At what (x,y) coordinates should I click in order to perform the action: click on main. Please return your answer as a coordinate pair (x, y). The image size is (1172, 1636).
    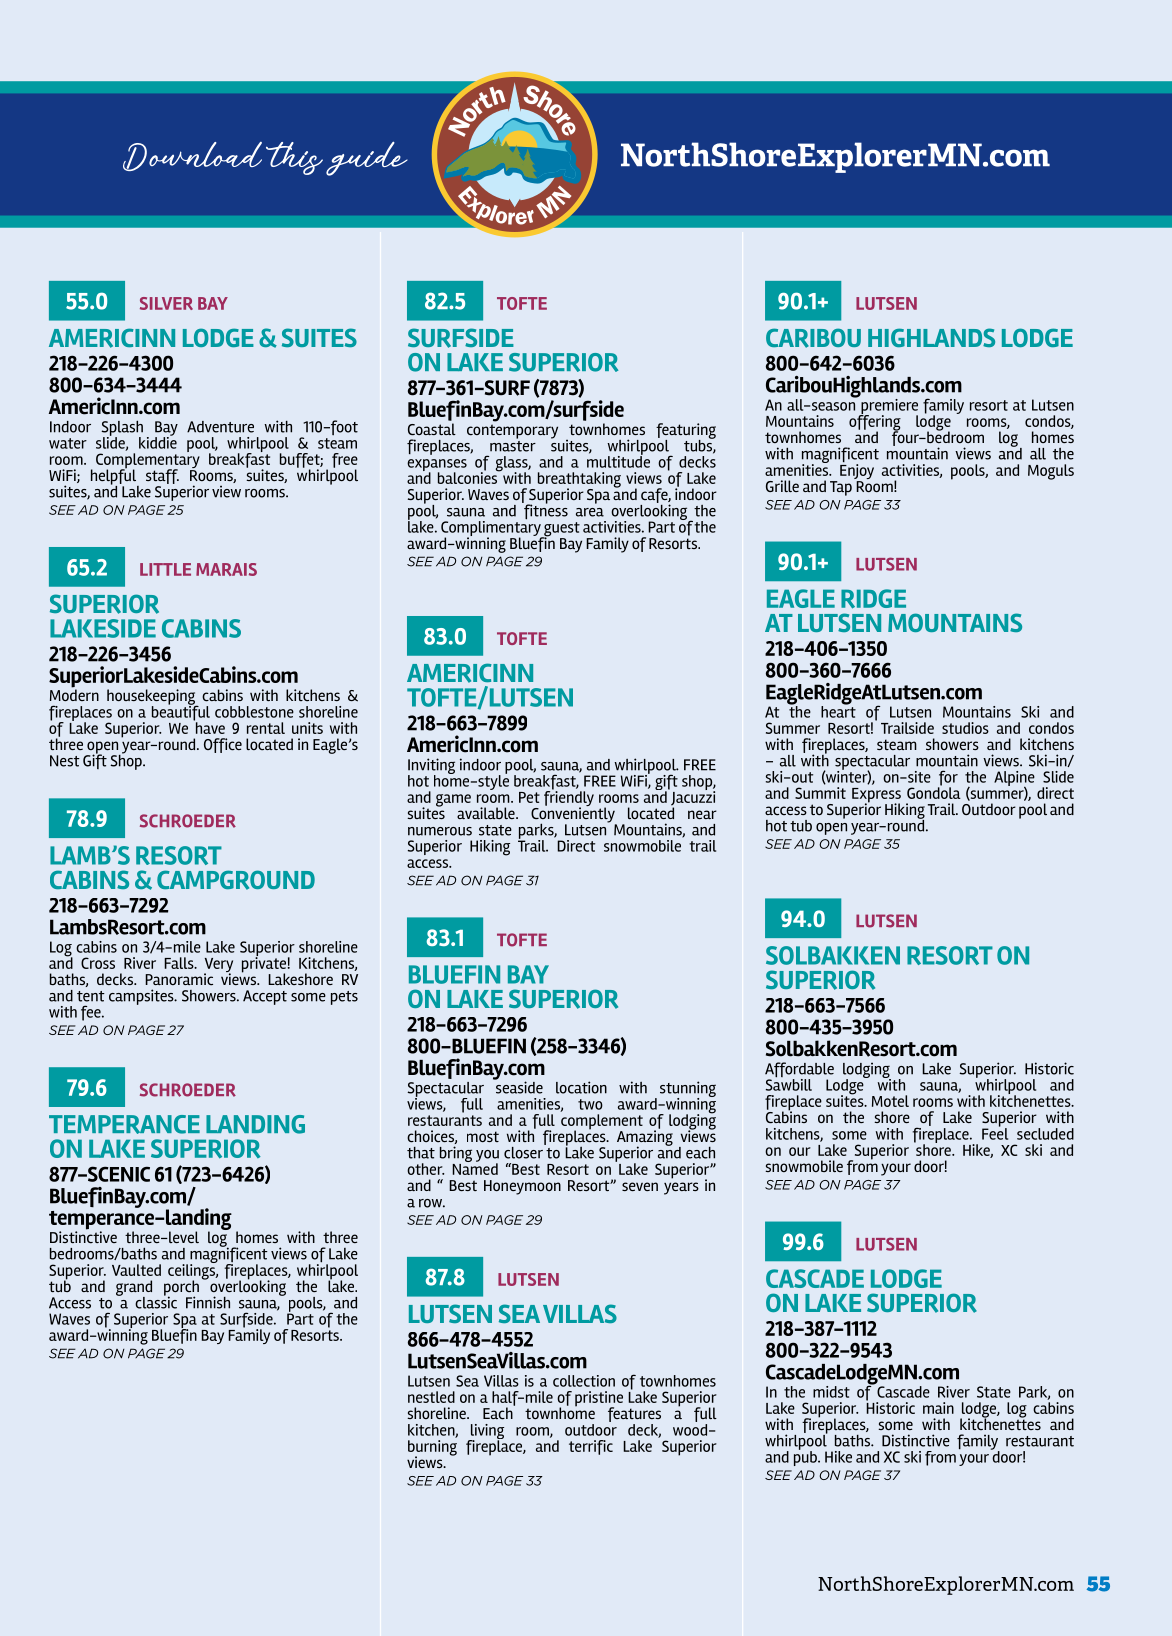
    Looking at the image, I should click on (938, 1408).
